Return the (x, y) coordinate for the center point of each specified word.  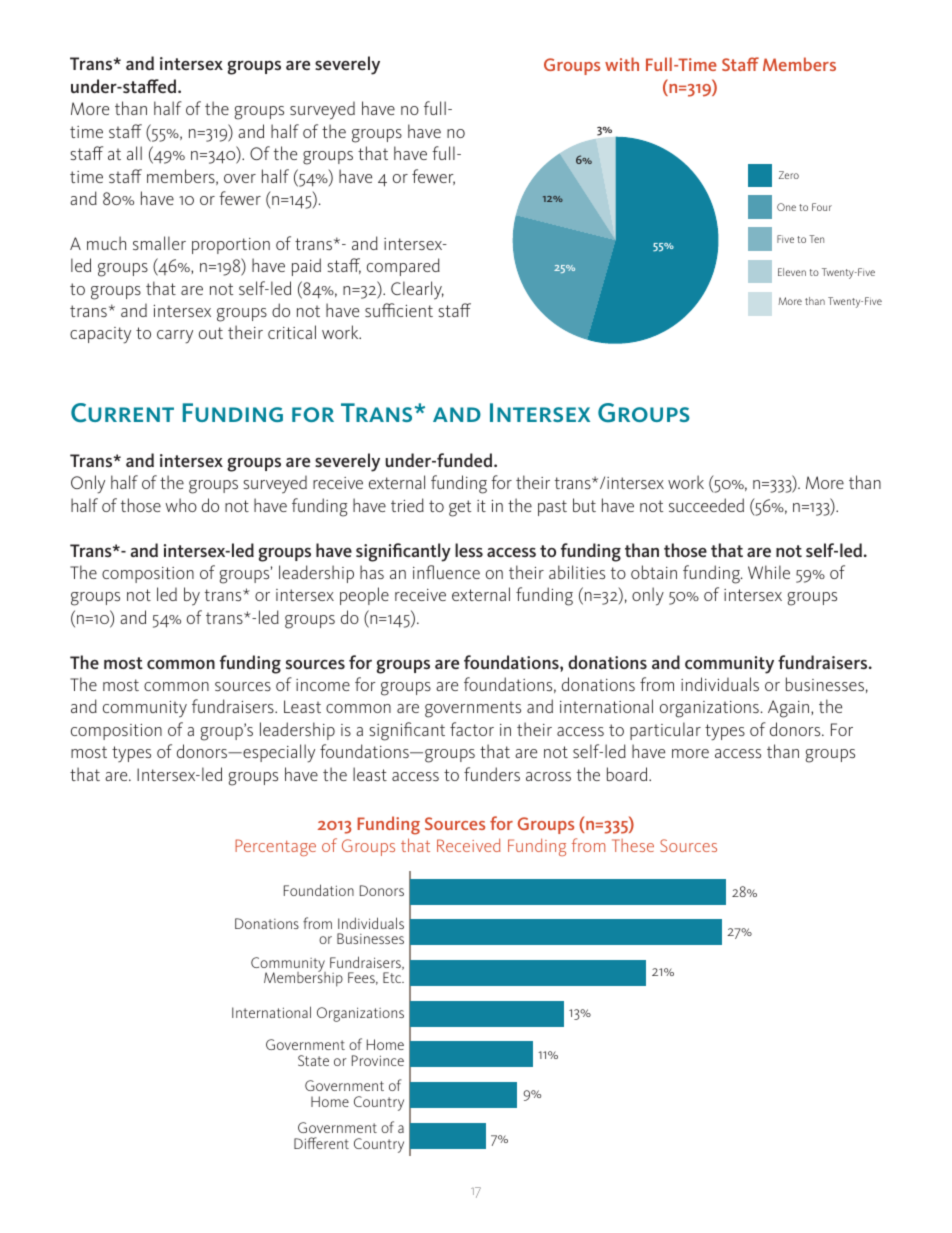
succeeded (706, 505)
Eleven (792, 272)
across (548, 776)
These (633, 845)
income (323, 685)
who (181, 505)
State (313, 1060)
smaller (159, 243)
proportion (231, 246)
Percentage (275, 847)
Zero (789, 175)
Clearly (417, 290)
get (460, 508)
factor (472, 729)
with (622, 64)
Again (790, 709)
